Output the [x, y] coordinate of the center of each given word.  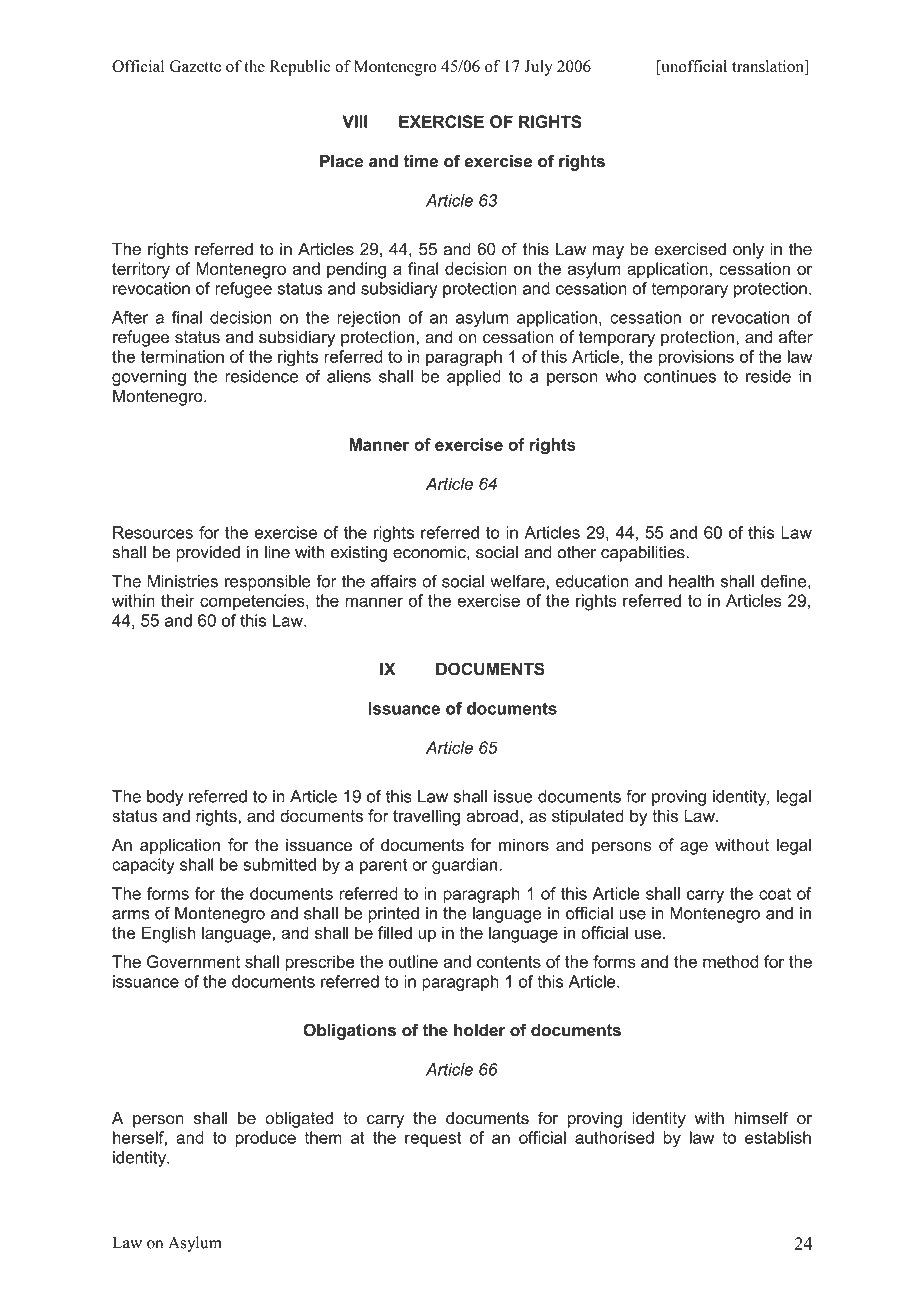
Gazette [195, 66]
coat [775, 894]
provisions [696, 358]
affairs [394, 581]
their [178, 600]
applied [474, 378]
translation [769, 67]
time [421, 161]
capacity [143, 866]
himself [762, 1118]
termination [182, 356]
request [433, 1139]
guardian [466, 866]
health [691, 581]
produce [266, 1139]
